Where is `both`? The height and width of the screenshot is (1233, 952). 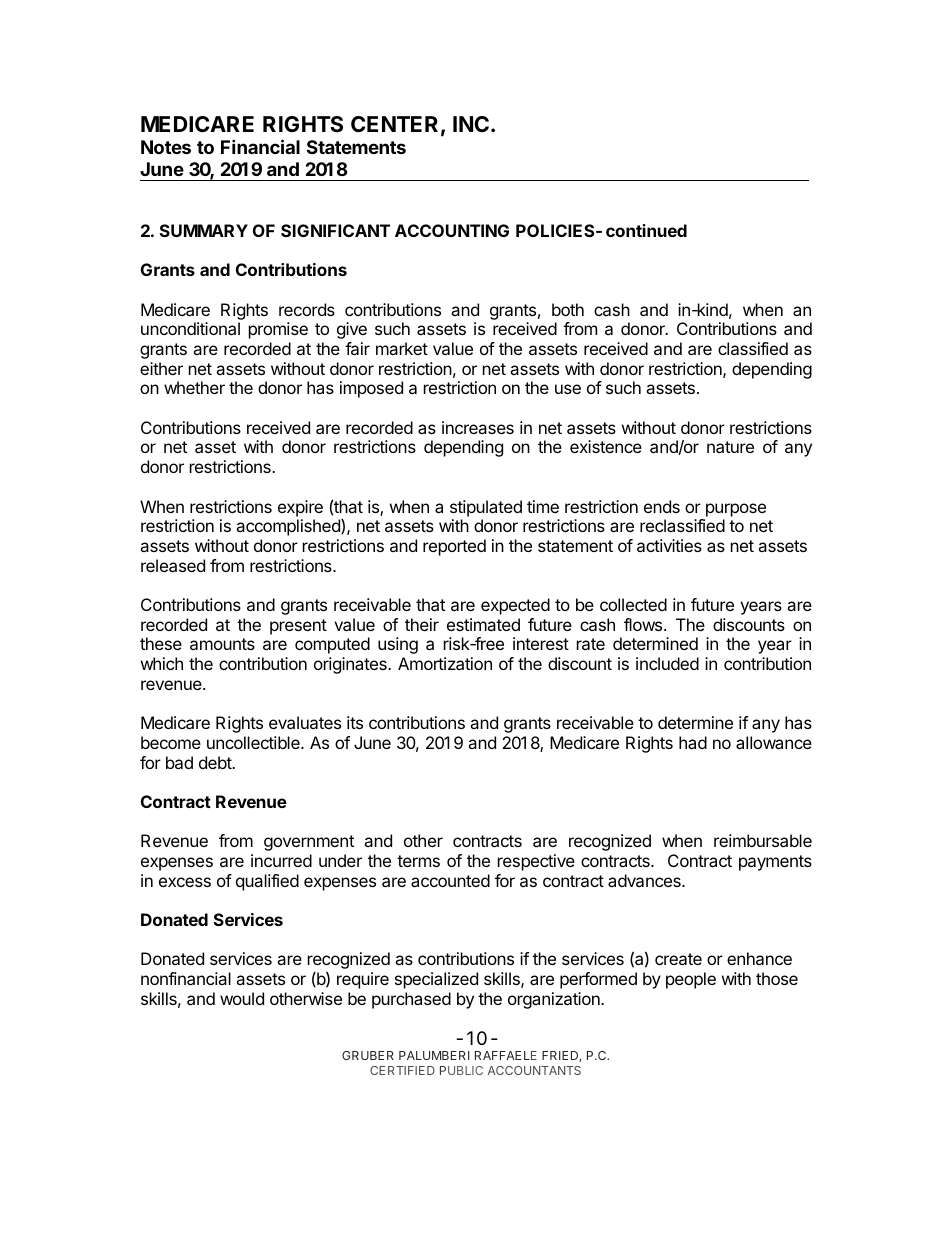
both is located at coordinates (568, 309).
